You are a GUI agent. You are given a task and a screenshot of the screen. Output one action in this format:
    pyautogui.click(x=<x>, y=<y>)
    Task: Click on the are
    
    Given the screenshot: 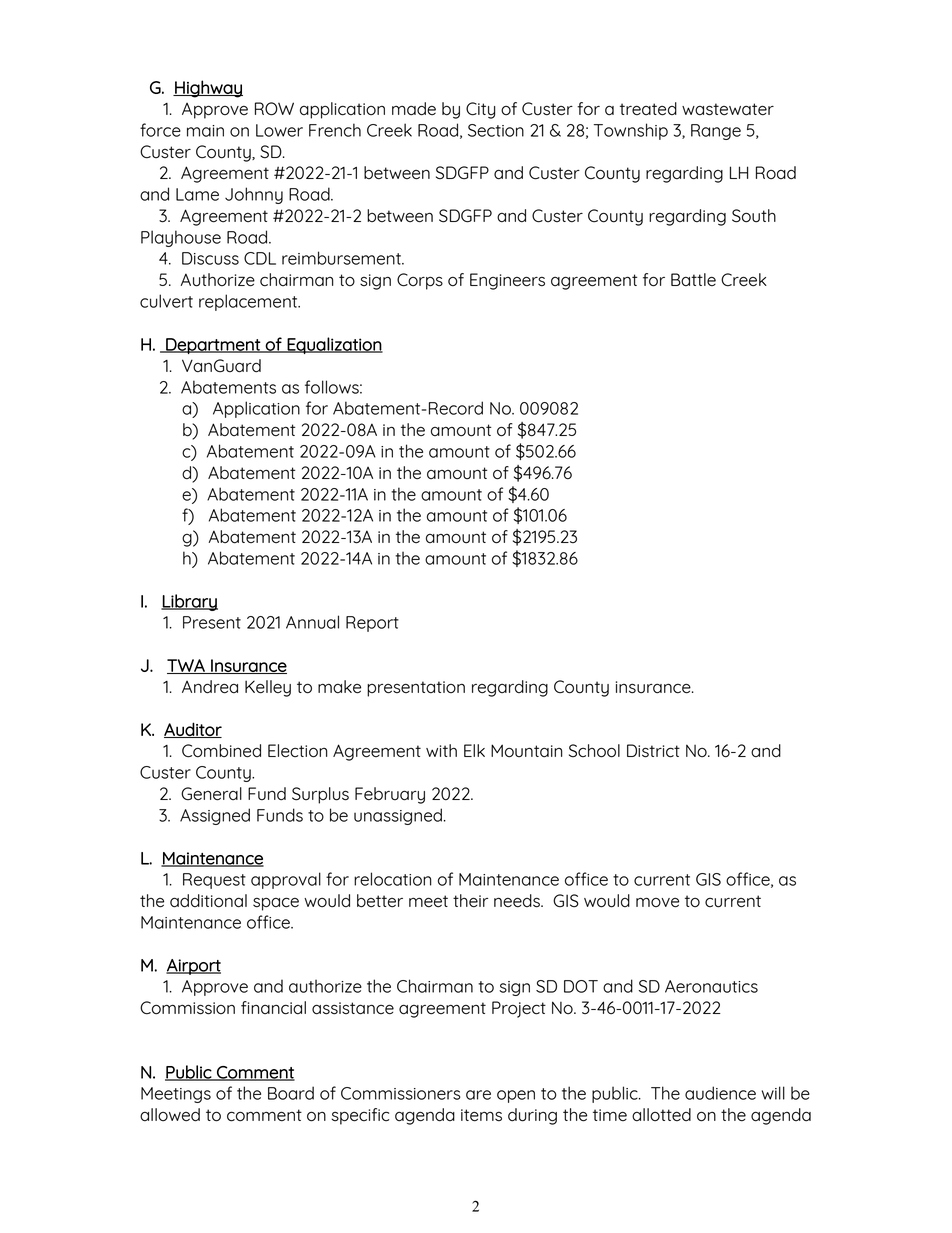 What is the action you would take?
    pyautogui.click(x=478, y=1095)
